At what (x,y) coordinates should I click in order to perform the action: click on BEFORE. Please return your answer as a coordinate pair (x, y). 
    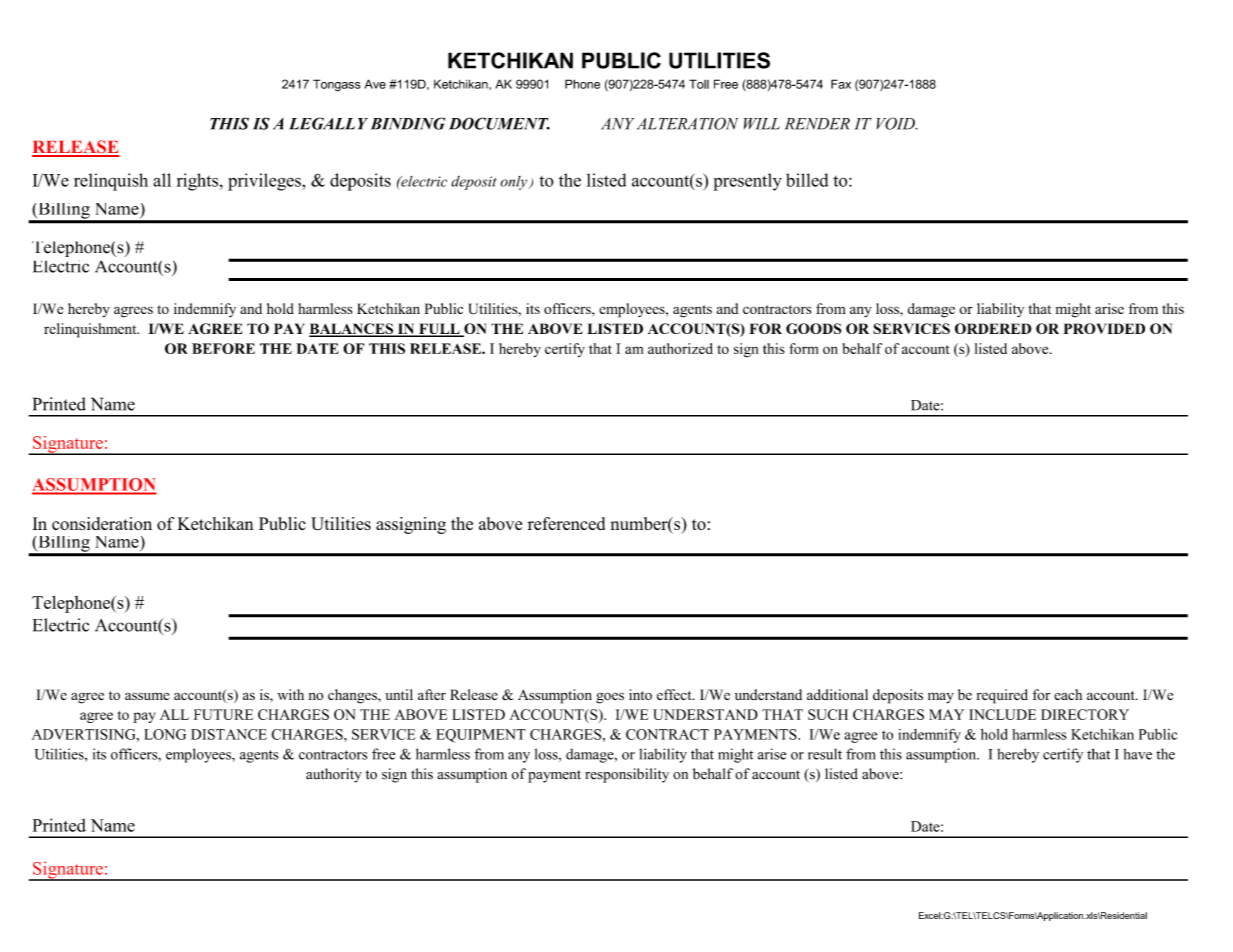
    Looking at the image, I should click on (223, 348).
